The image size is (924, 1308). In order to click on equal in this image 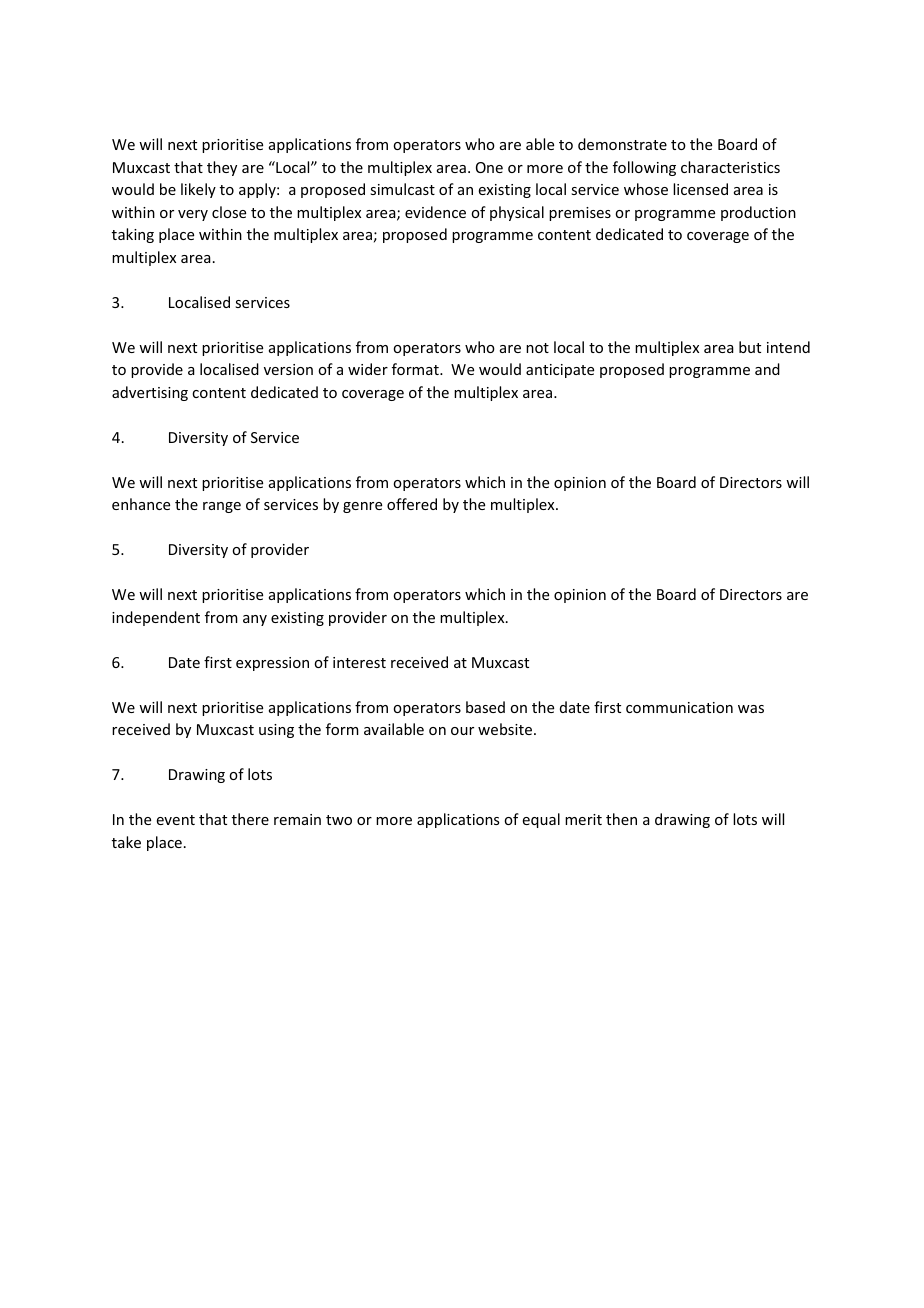, I will do `click(541, 820)`.
